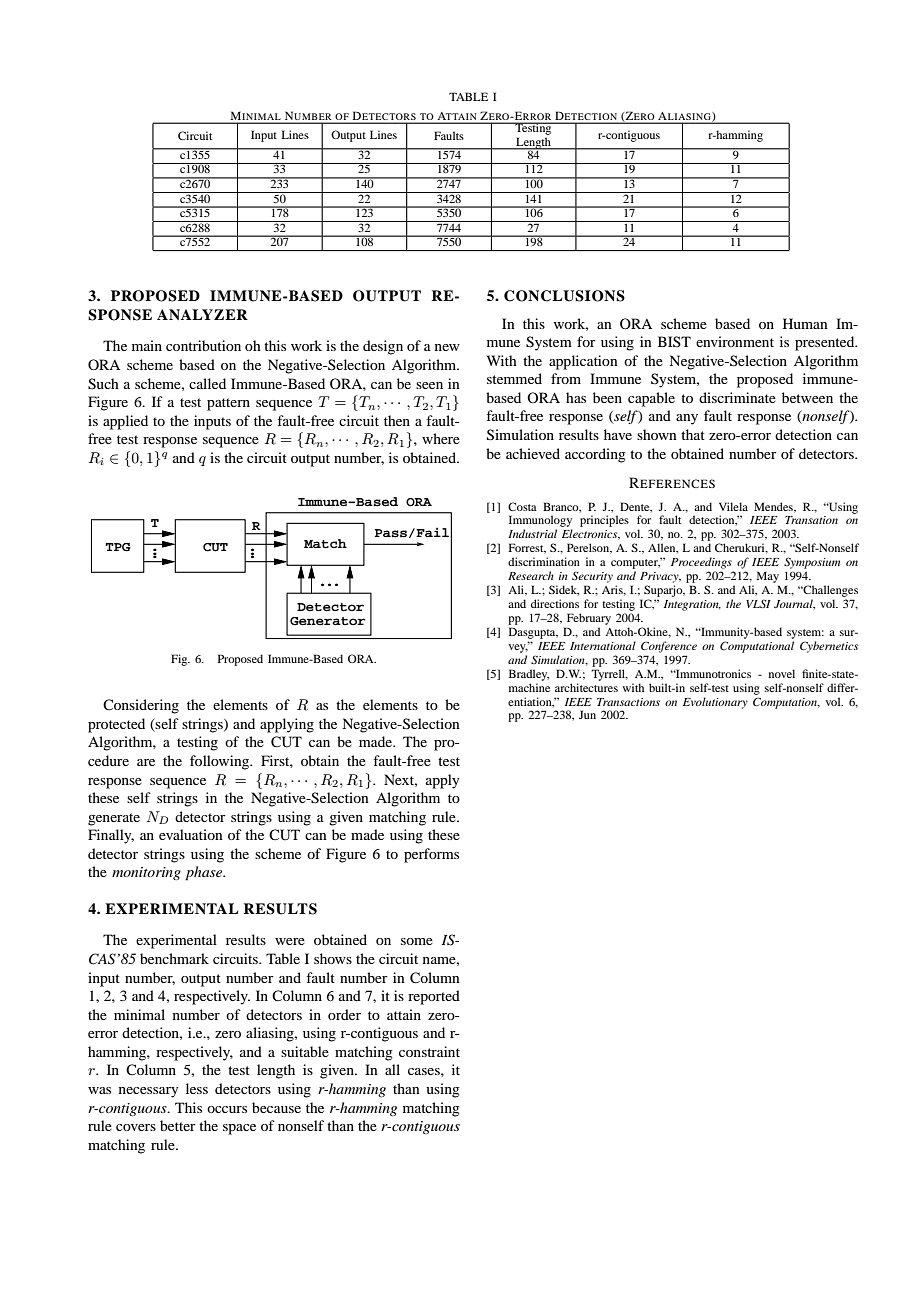 This screenshot has width=924, height=1308. I want to click on performs, so click(431, 855).
